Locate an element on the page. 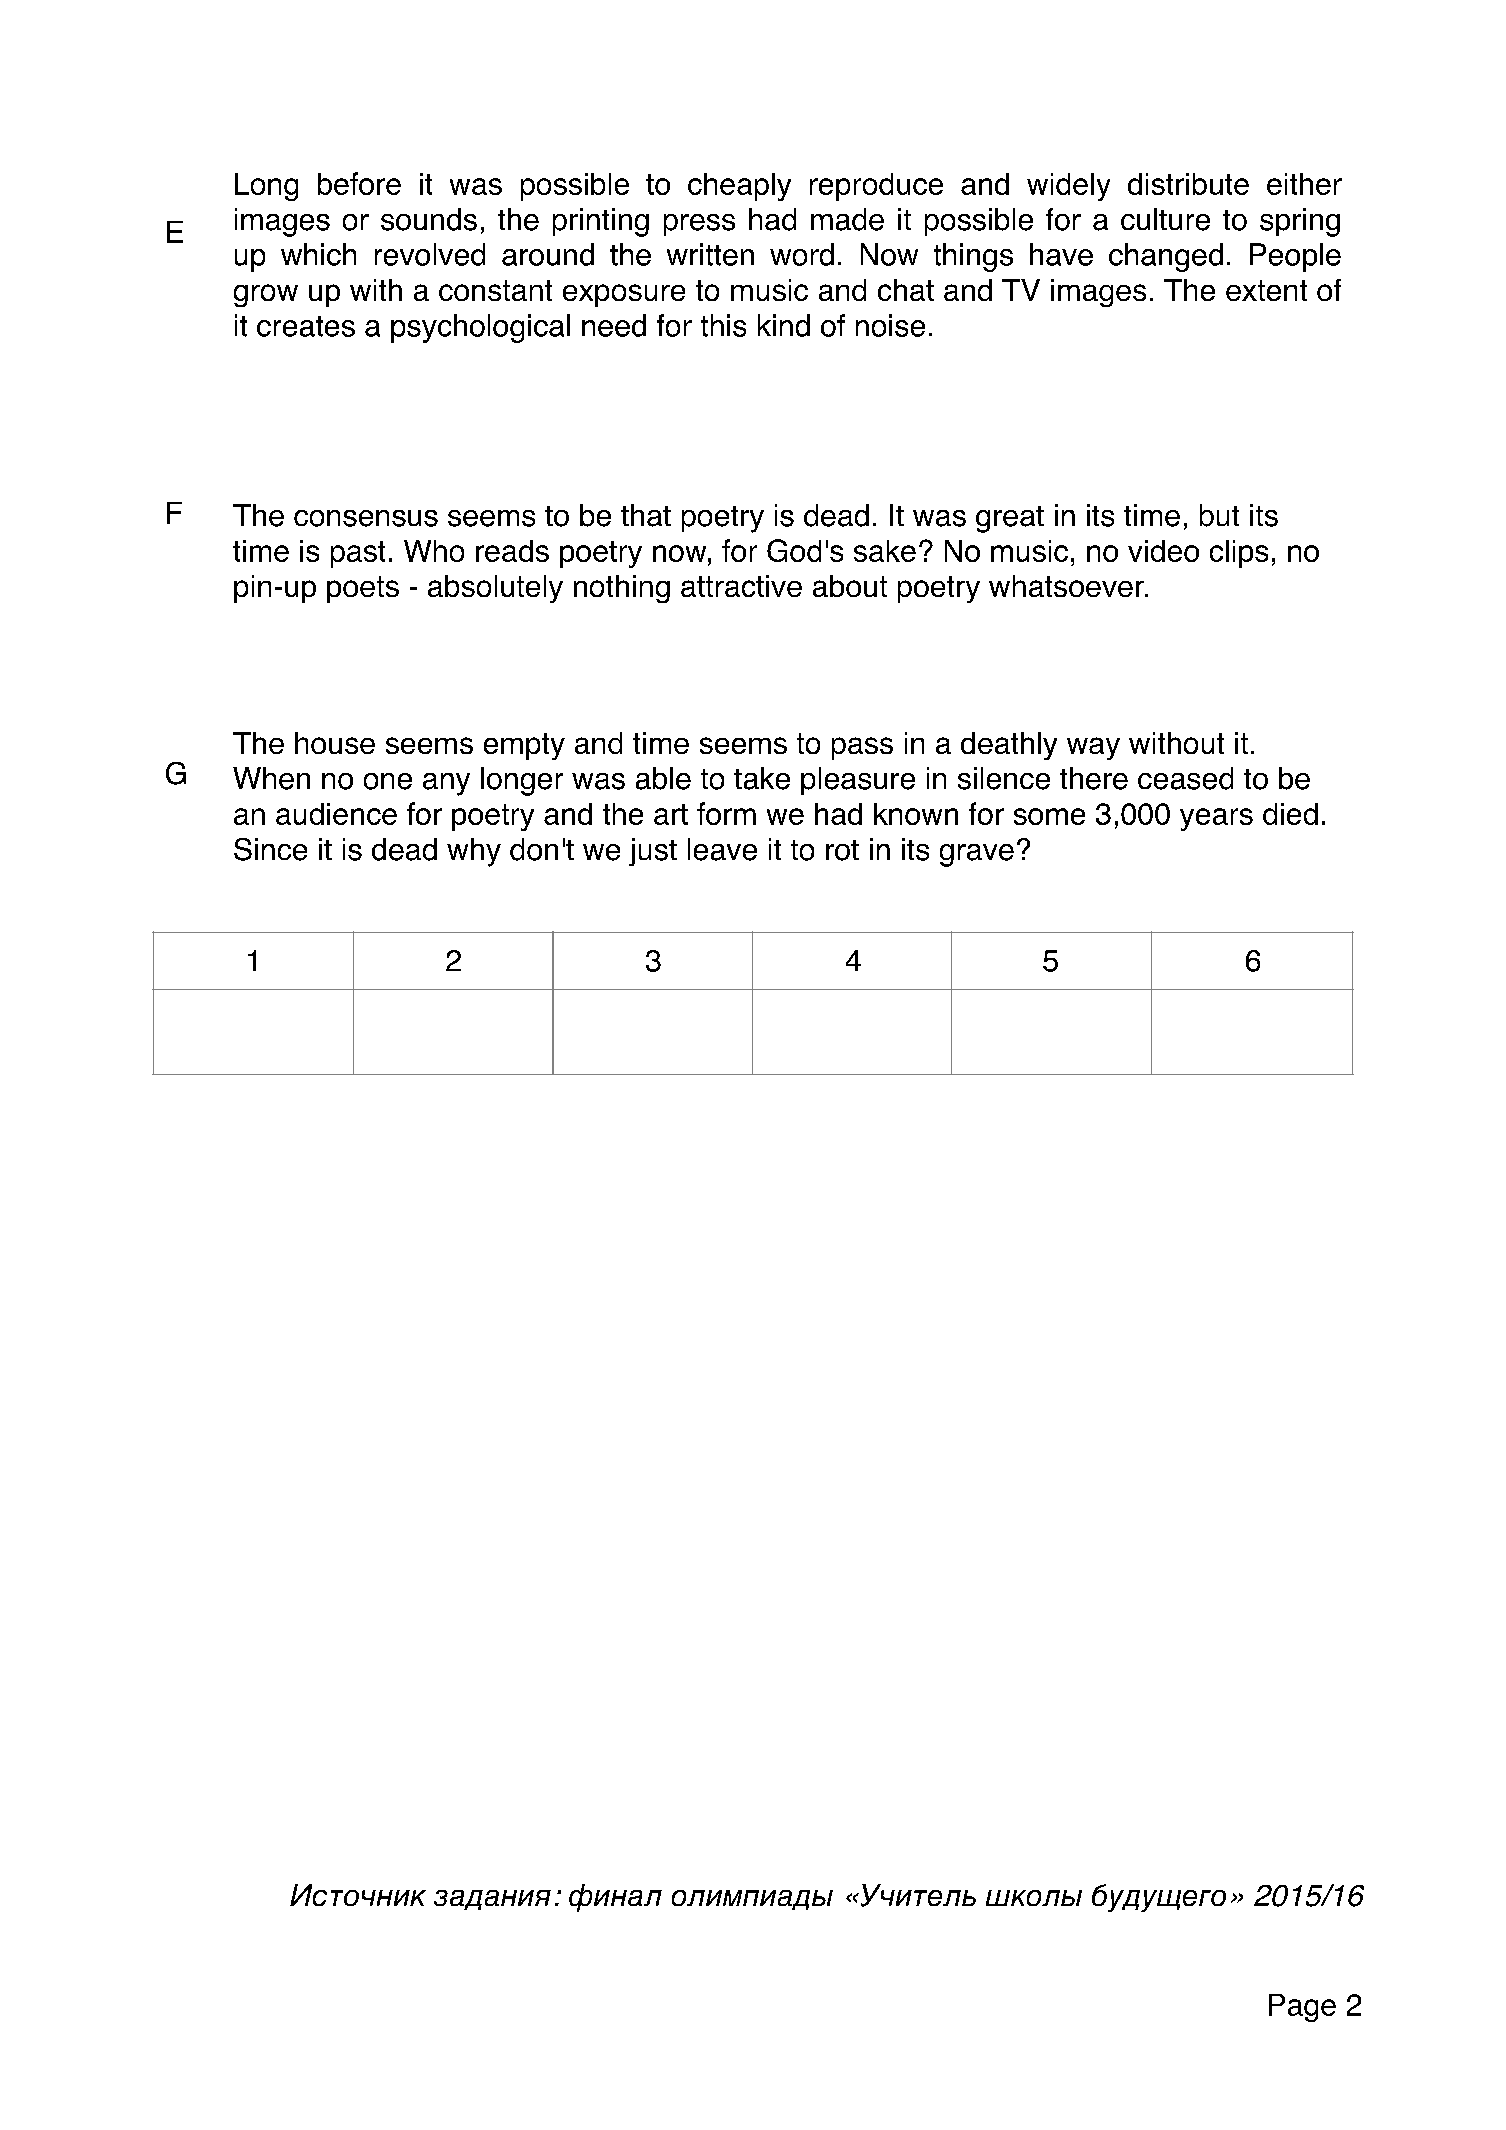 The height and width of the image is (2130, 1506). rot is located at coordinates (842, 850).
